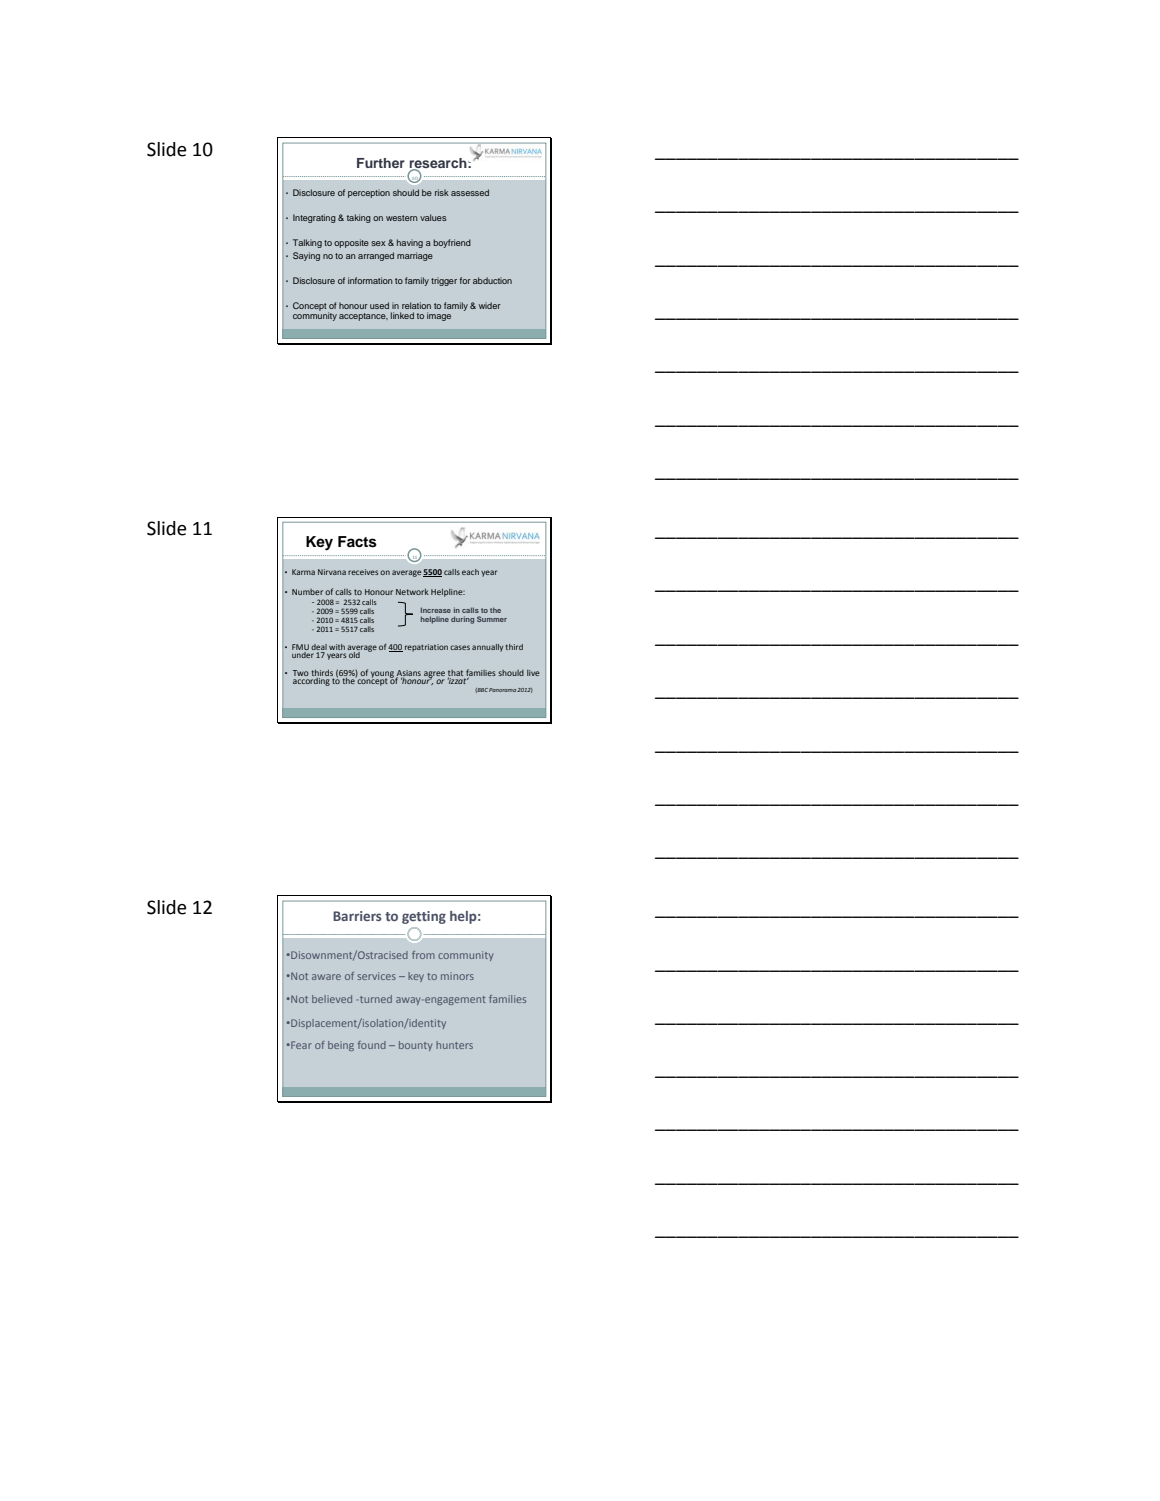  I want to click on assessed, so click(470, 192).
